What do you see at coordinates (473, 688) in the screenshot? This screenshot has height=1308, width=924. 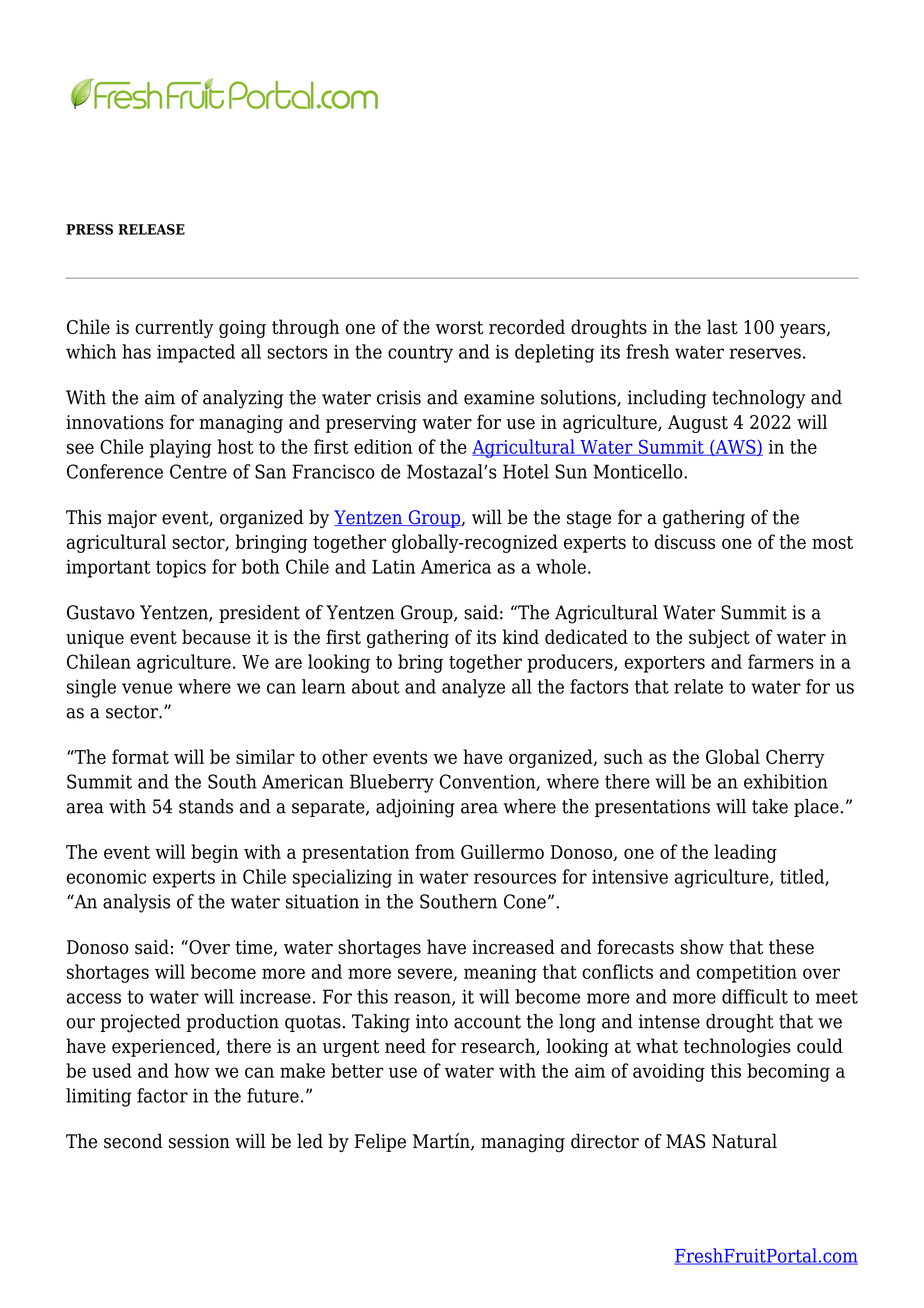 I see `analyze` at bounding box center [473, 688].
